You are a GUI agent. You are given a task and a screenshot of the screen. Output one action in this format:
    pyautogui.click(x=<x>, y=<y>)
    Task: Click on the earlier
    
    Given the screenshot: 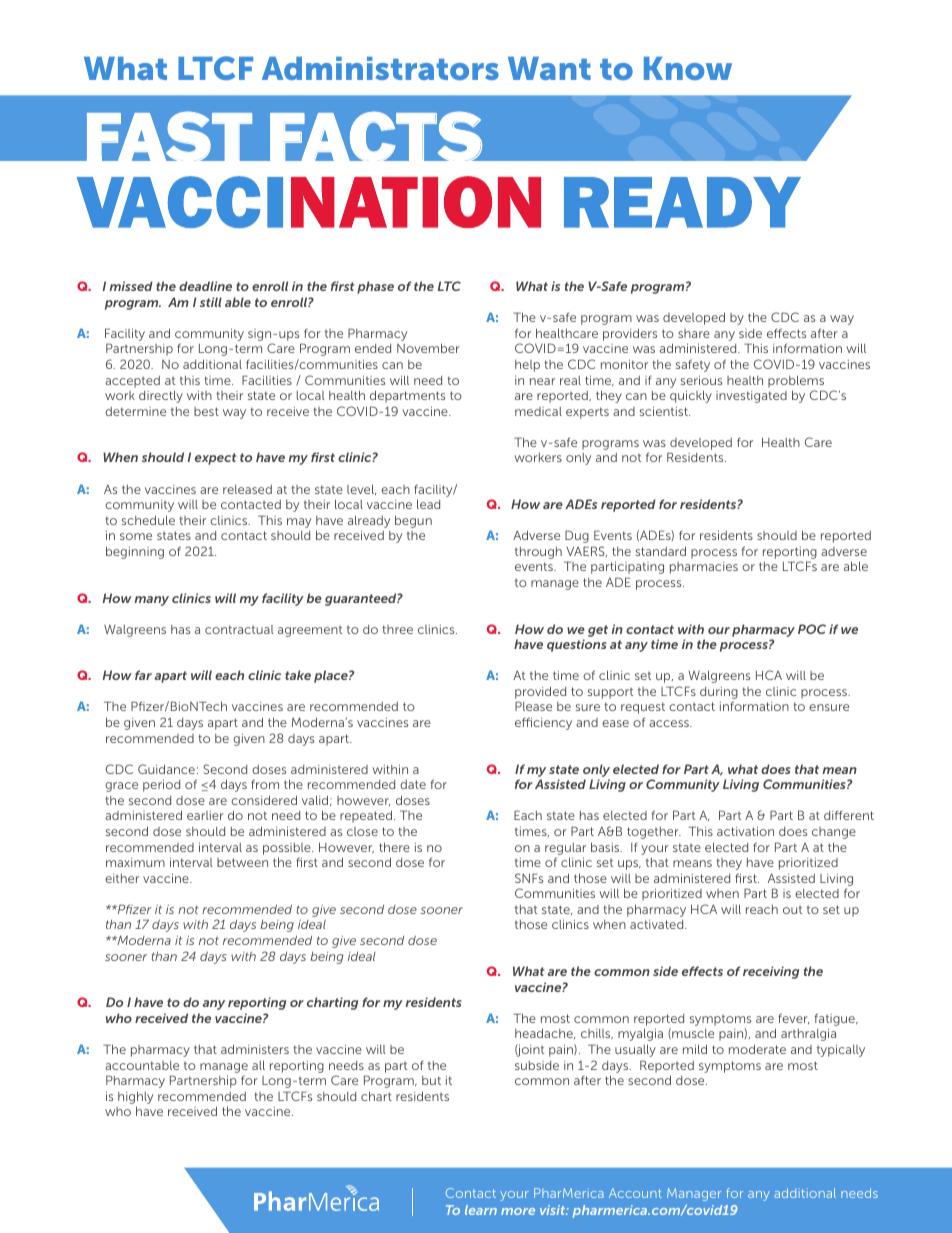 What is the action you would take?
    pyautogui.click(x=205, y=815)
